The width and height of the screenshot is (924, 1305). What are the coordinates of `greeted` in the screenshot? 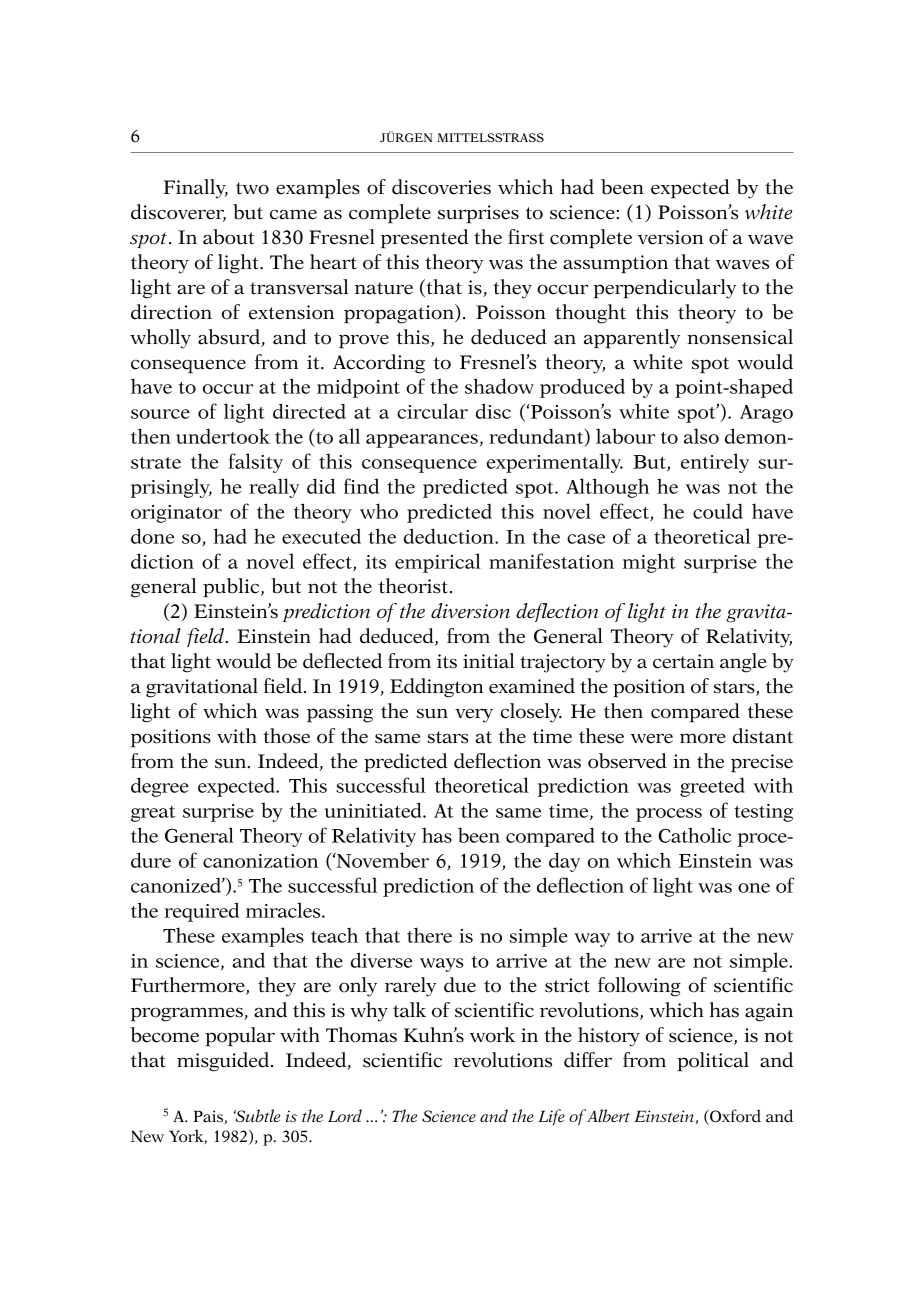 It's located at (712, 787).
